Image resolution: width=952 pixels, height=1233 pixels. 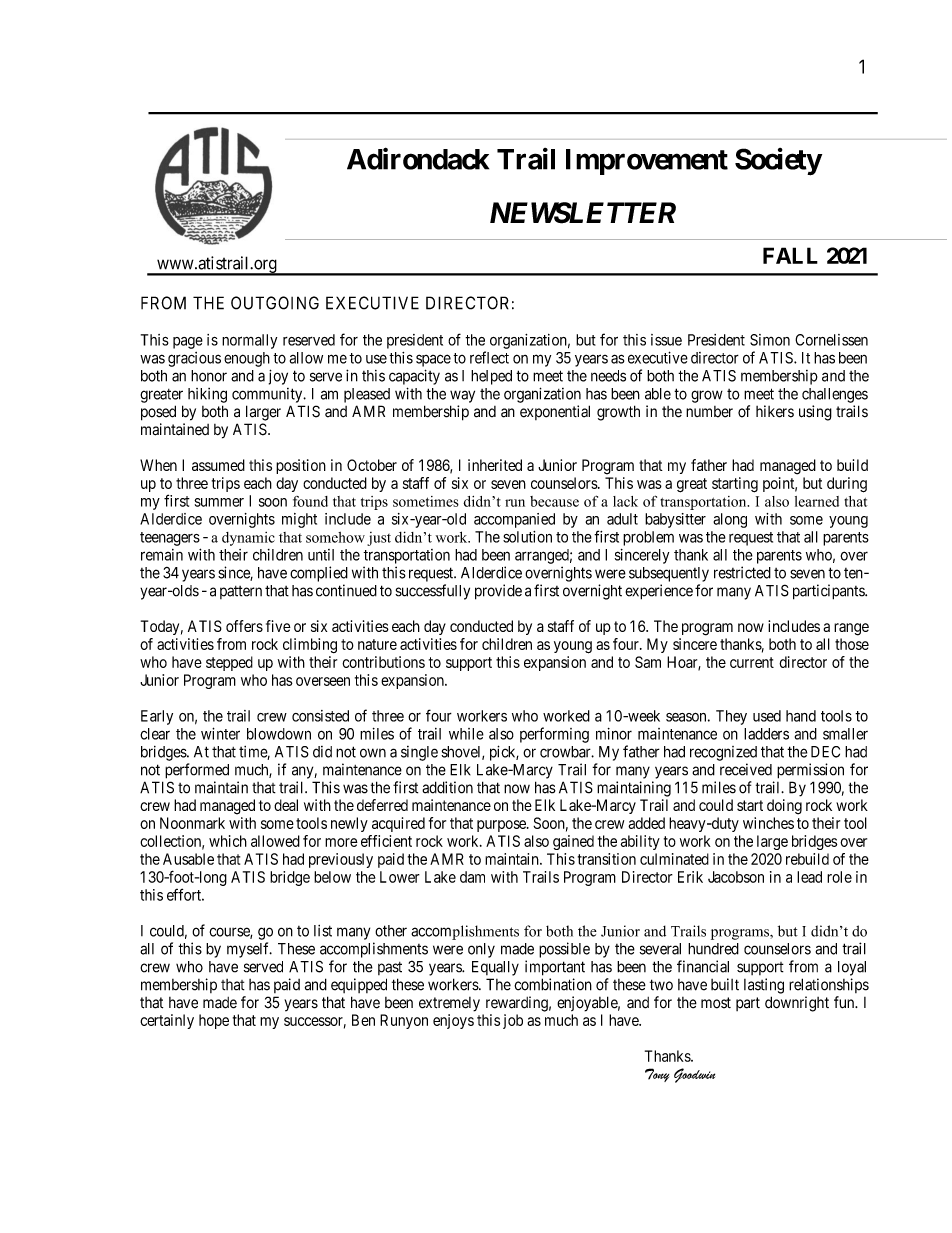 I want to click on accompanied, so click(x=514, y=520).
